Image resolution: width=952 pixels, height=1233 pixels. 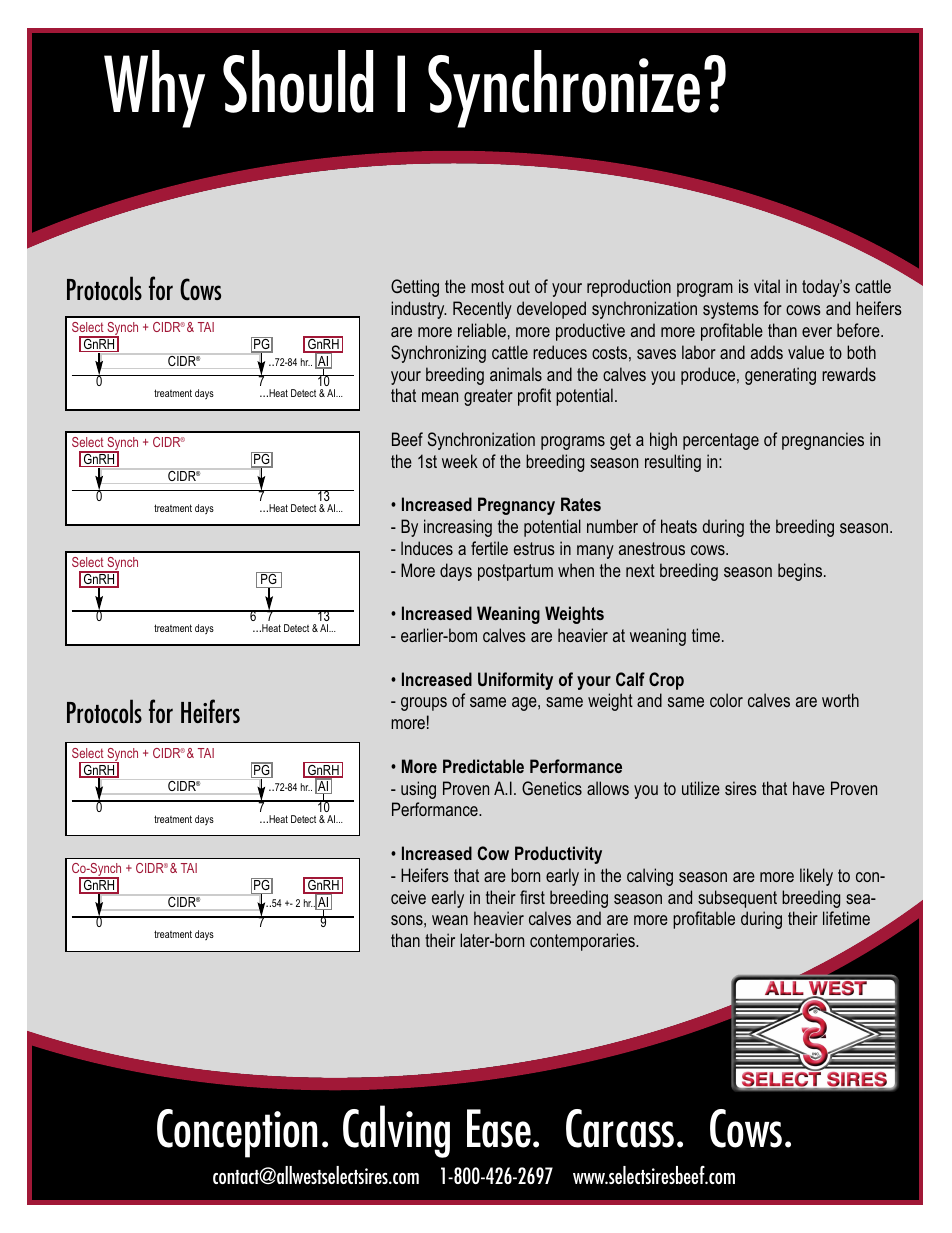 I want to click on Carcass, so click(x=620, y=1128).
